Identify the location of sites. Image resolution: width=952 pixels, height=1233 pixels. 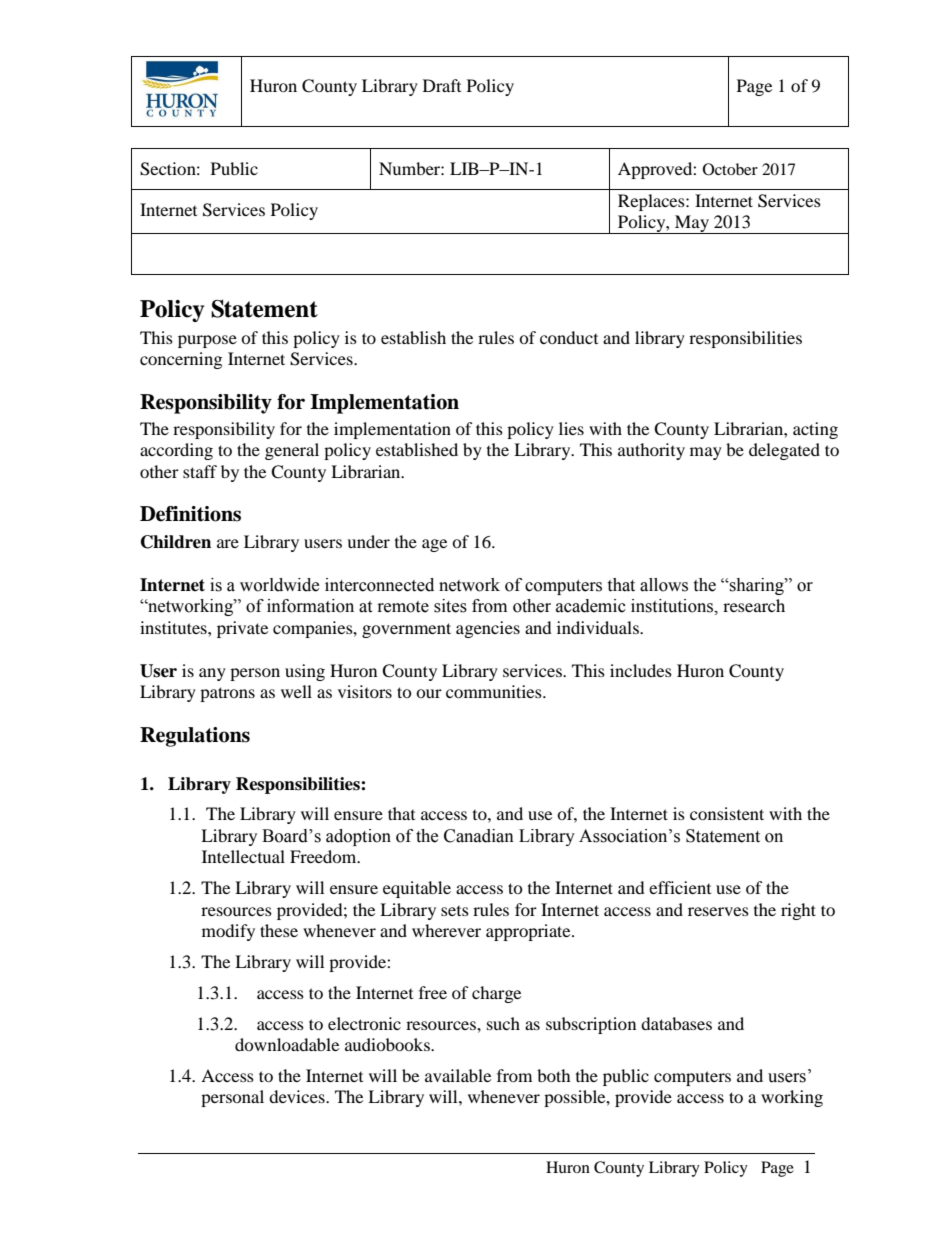
(450, 606).
